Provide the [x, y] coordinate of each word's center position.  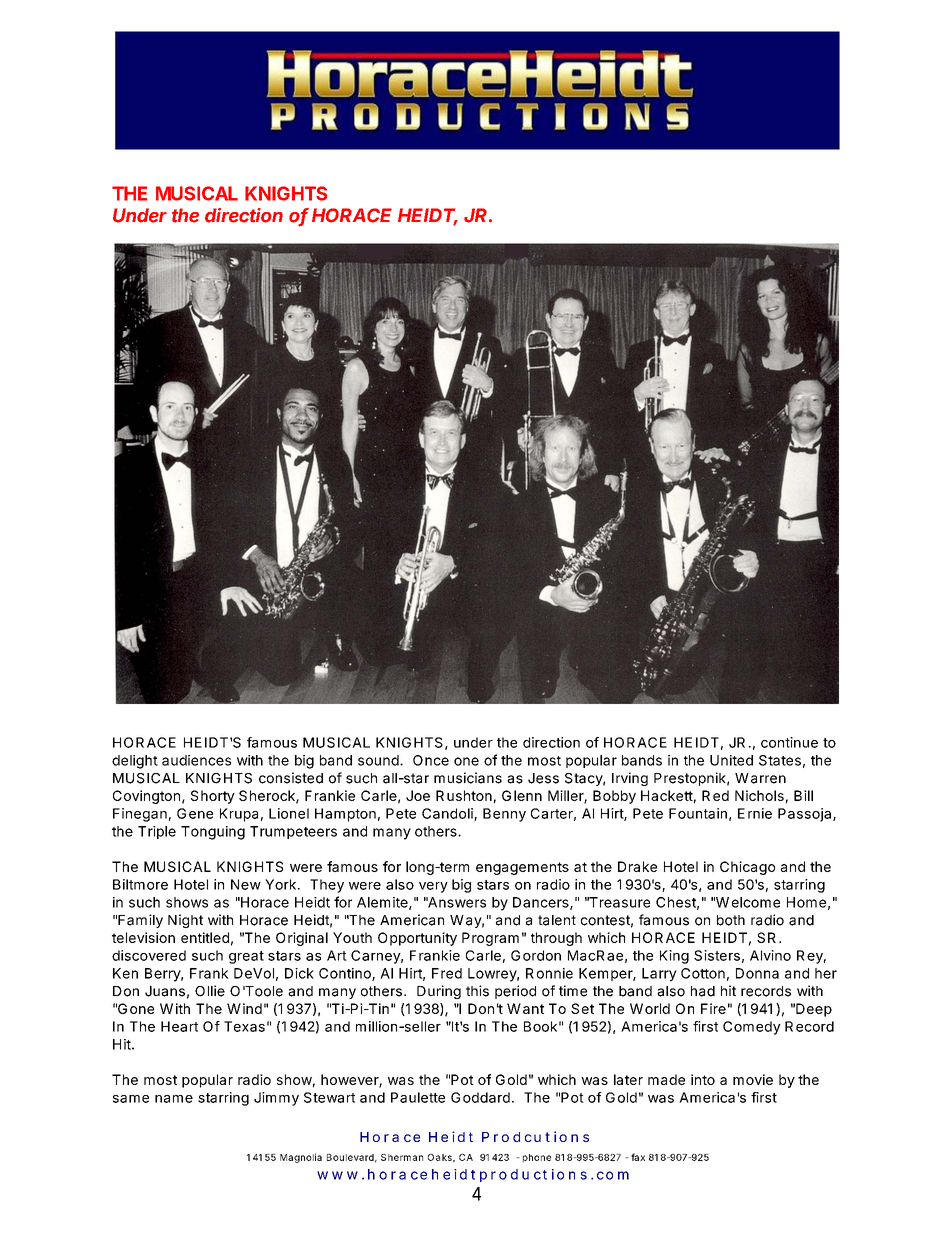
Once [431, 760]
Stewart [329, 1097]
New [246, 884]
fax [638, 1157]
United [731, 760]
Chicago [747, 868]
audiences [196, 760]
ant [533, 1009]
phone [537, 1158]
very [433, 887]
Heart [179, 1026]
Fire [713, 1008]
